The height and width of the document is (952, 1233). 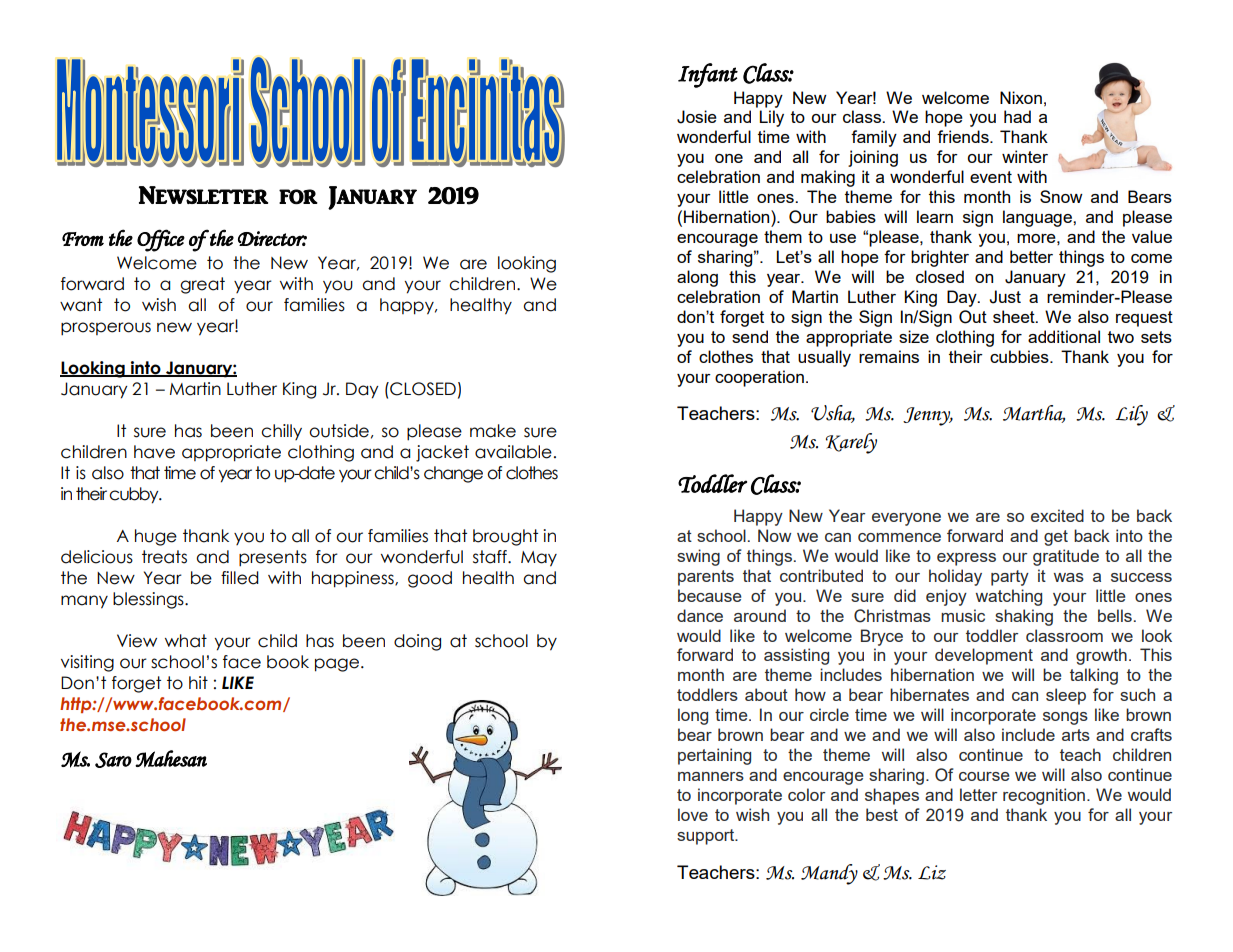 What do you see at coordinates (161, 240) in the document?
I see `Office` at bounding box center [161, 240].
